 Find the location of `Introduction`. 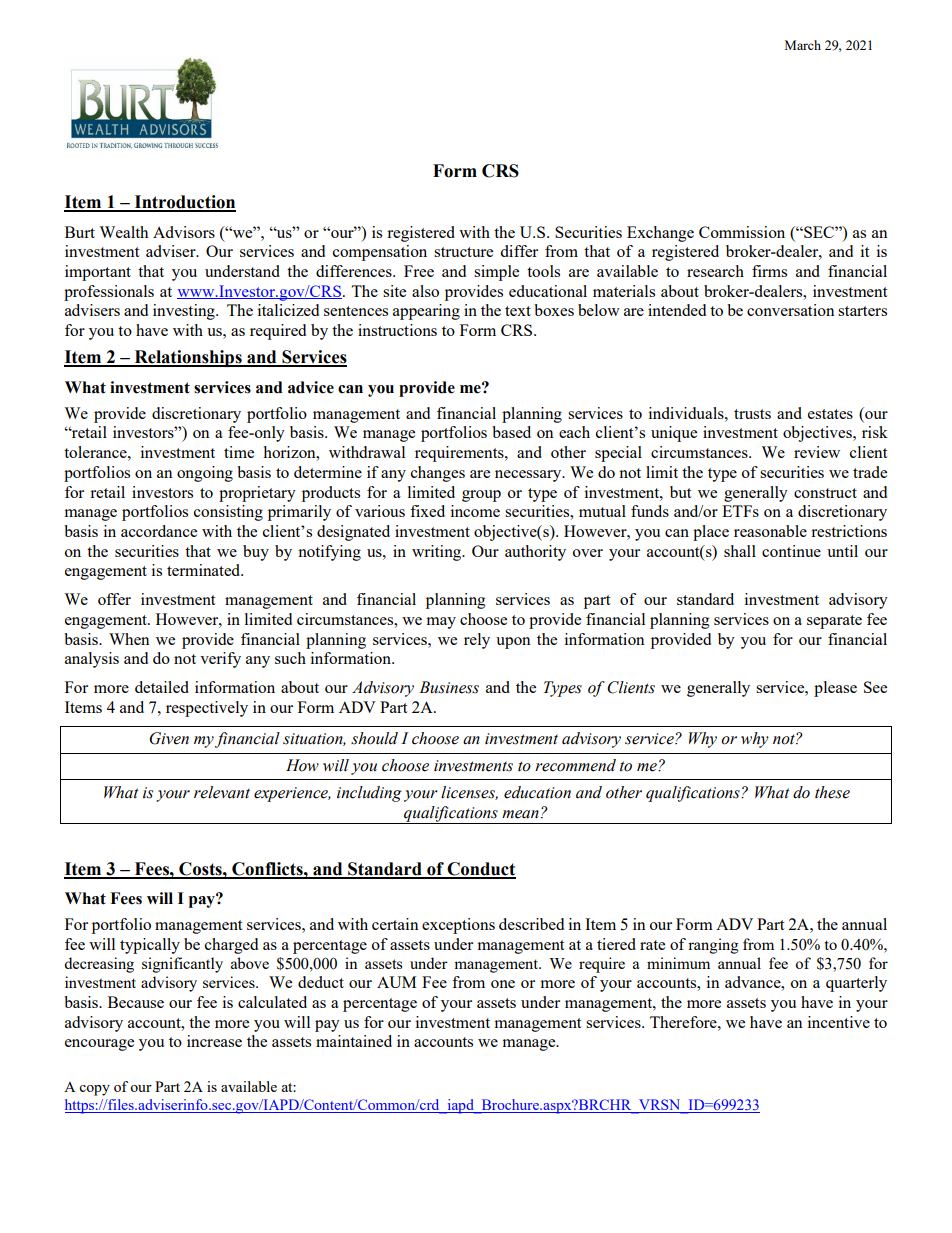

Introduction is located at coordinates (184, 203).
